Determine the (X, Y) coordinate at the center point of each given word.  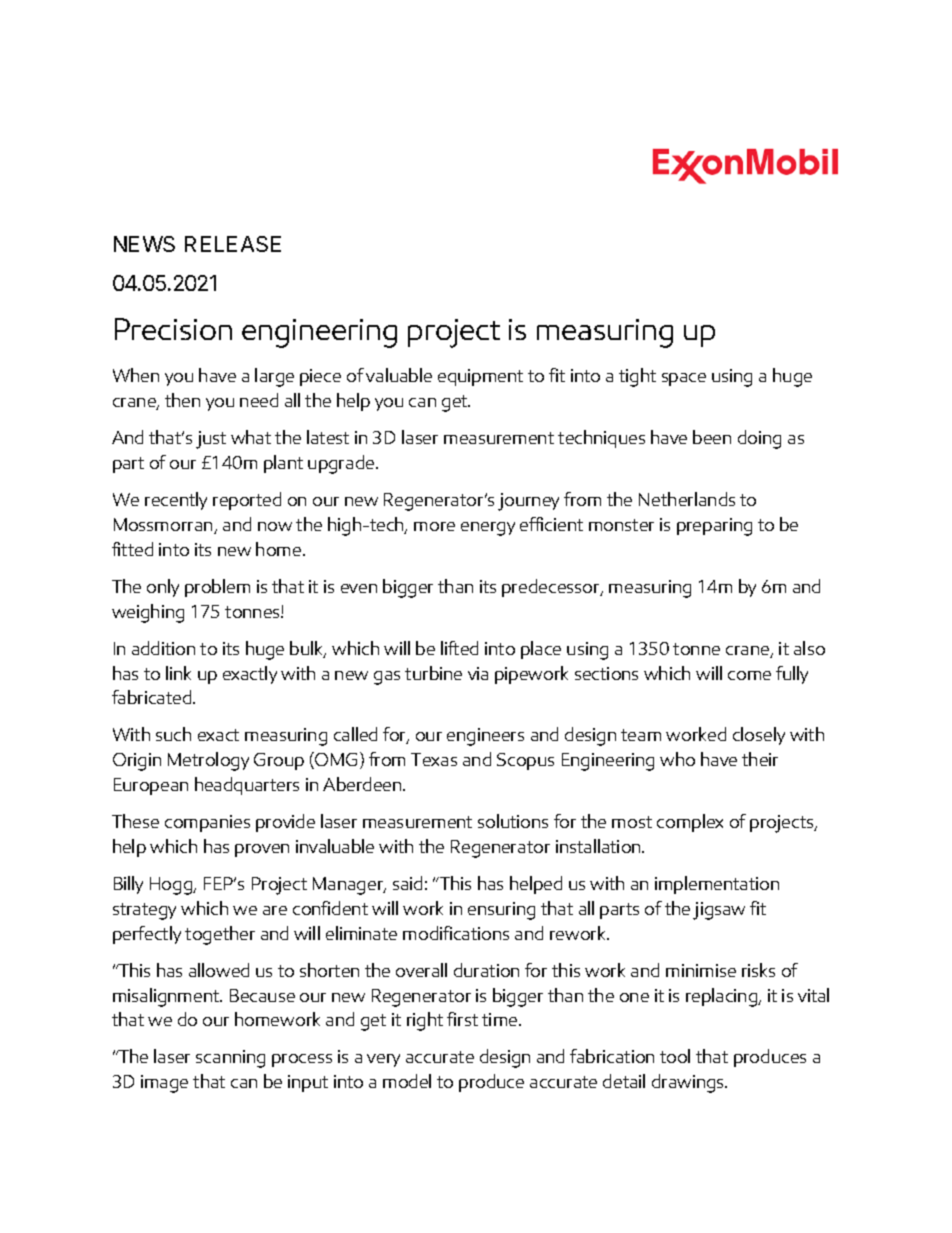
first (462, 1019)
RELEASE (233, 244)
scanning (230, 1059)
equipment (480, 377)
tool (675, 1056)
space (684, 379)
